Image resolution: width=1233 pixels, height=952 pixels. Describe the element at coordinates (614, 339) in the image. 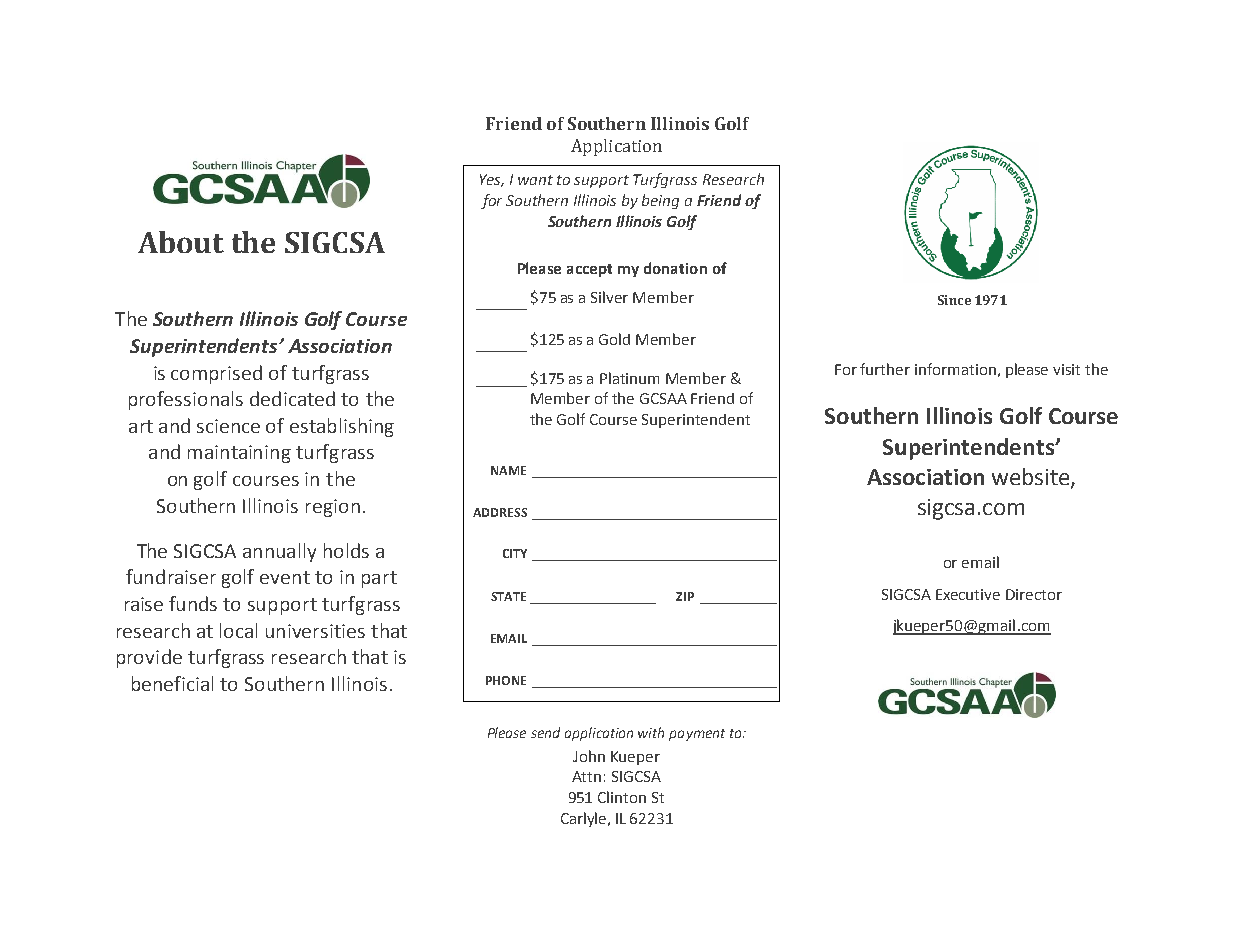

I see `Gold` at that location.
